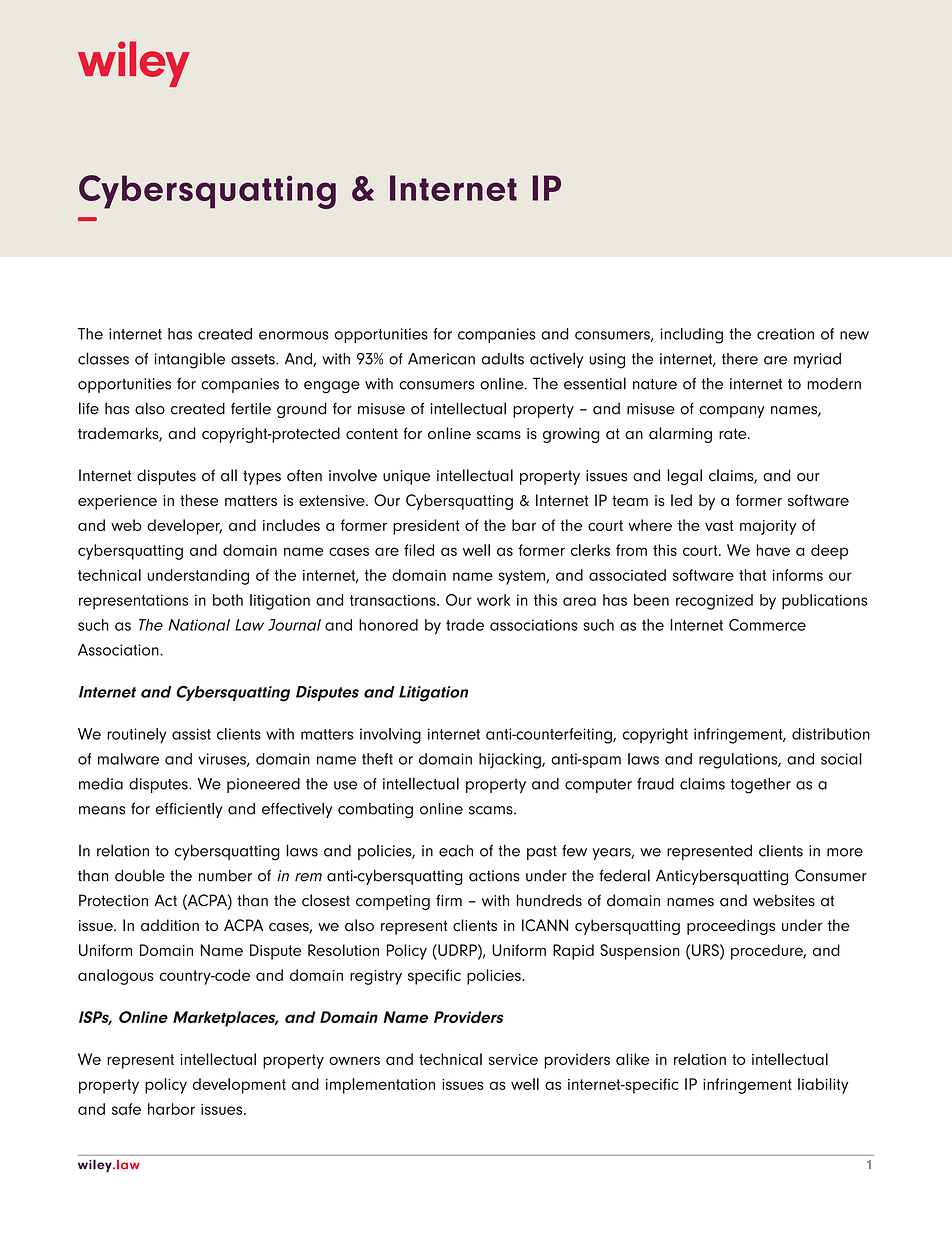  I want to click on intangible, so click(190, 360).
